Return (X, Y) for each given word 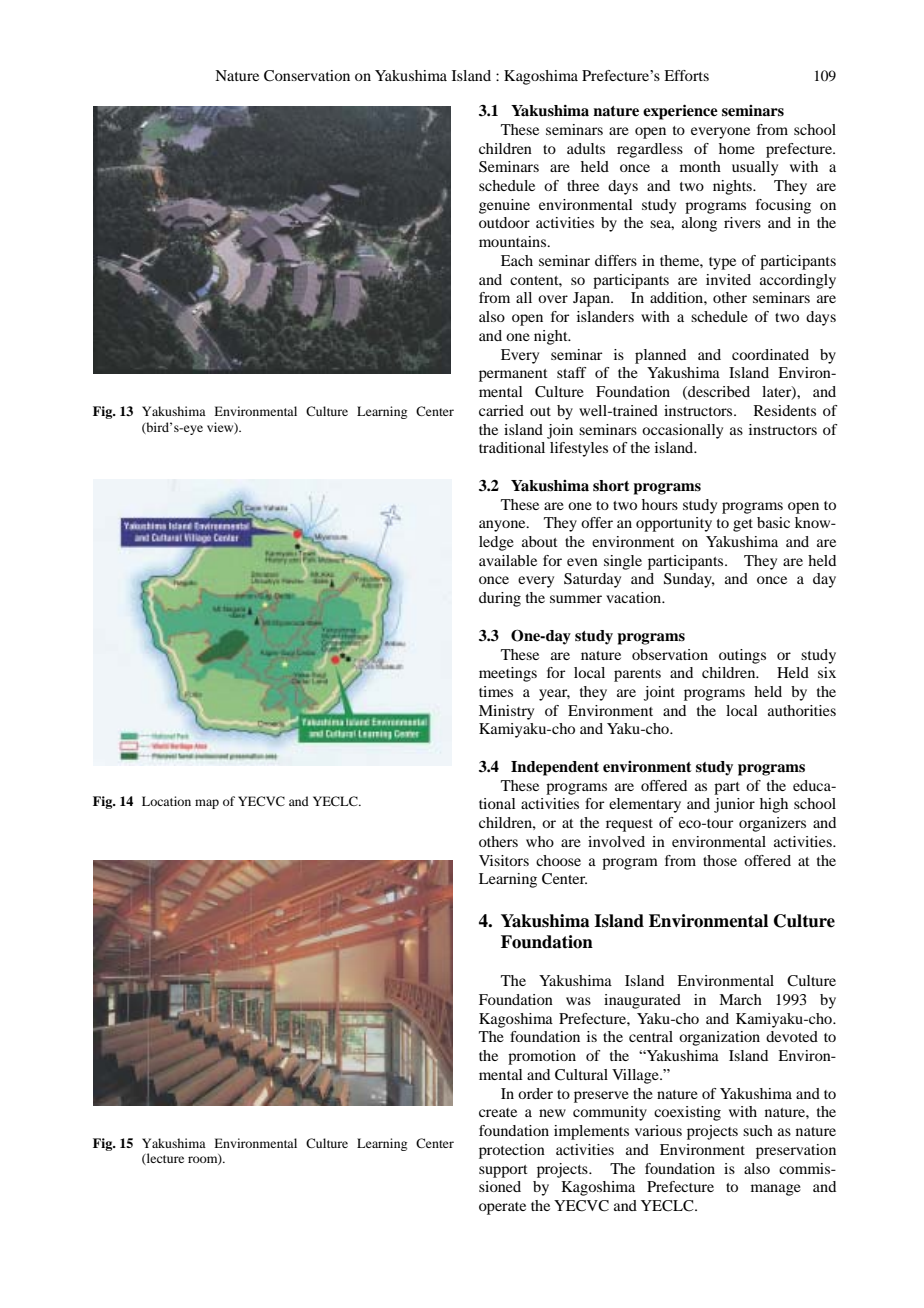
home (737, 148)
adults (586, 148)
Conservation (307, 76)
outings (742, 656)
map (207, 804)
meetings (508, 674)
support (503, 1171)
